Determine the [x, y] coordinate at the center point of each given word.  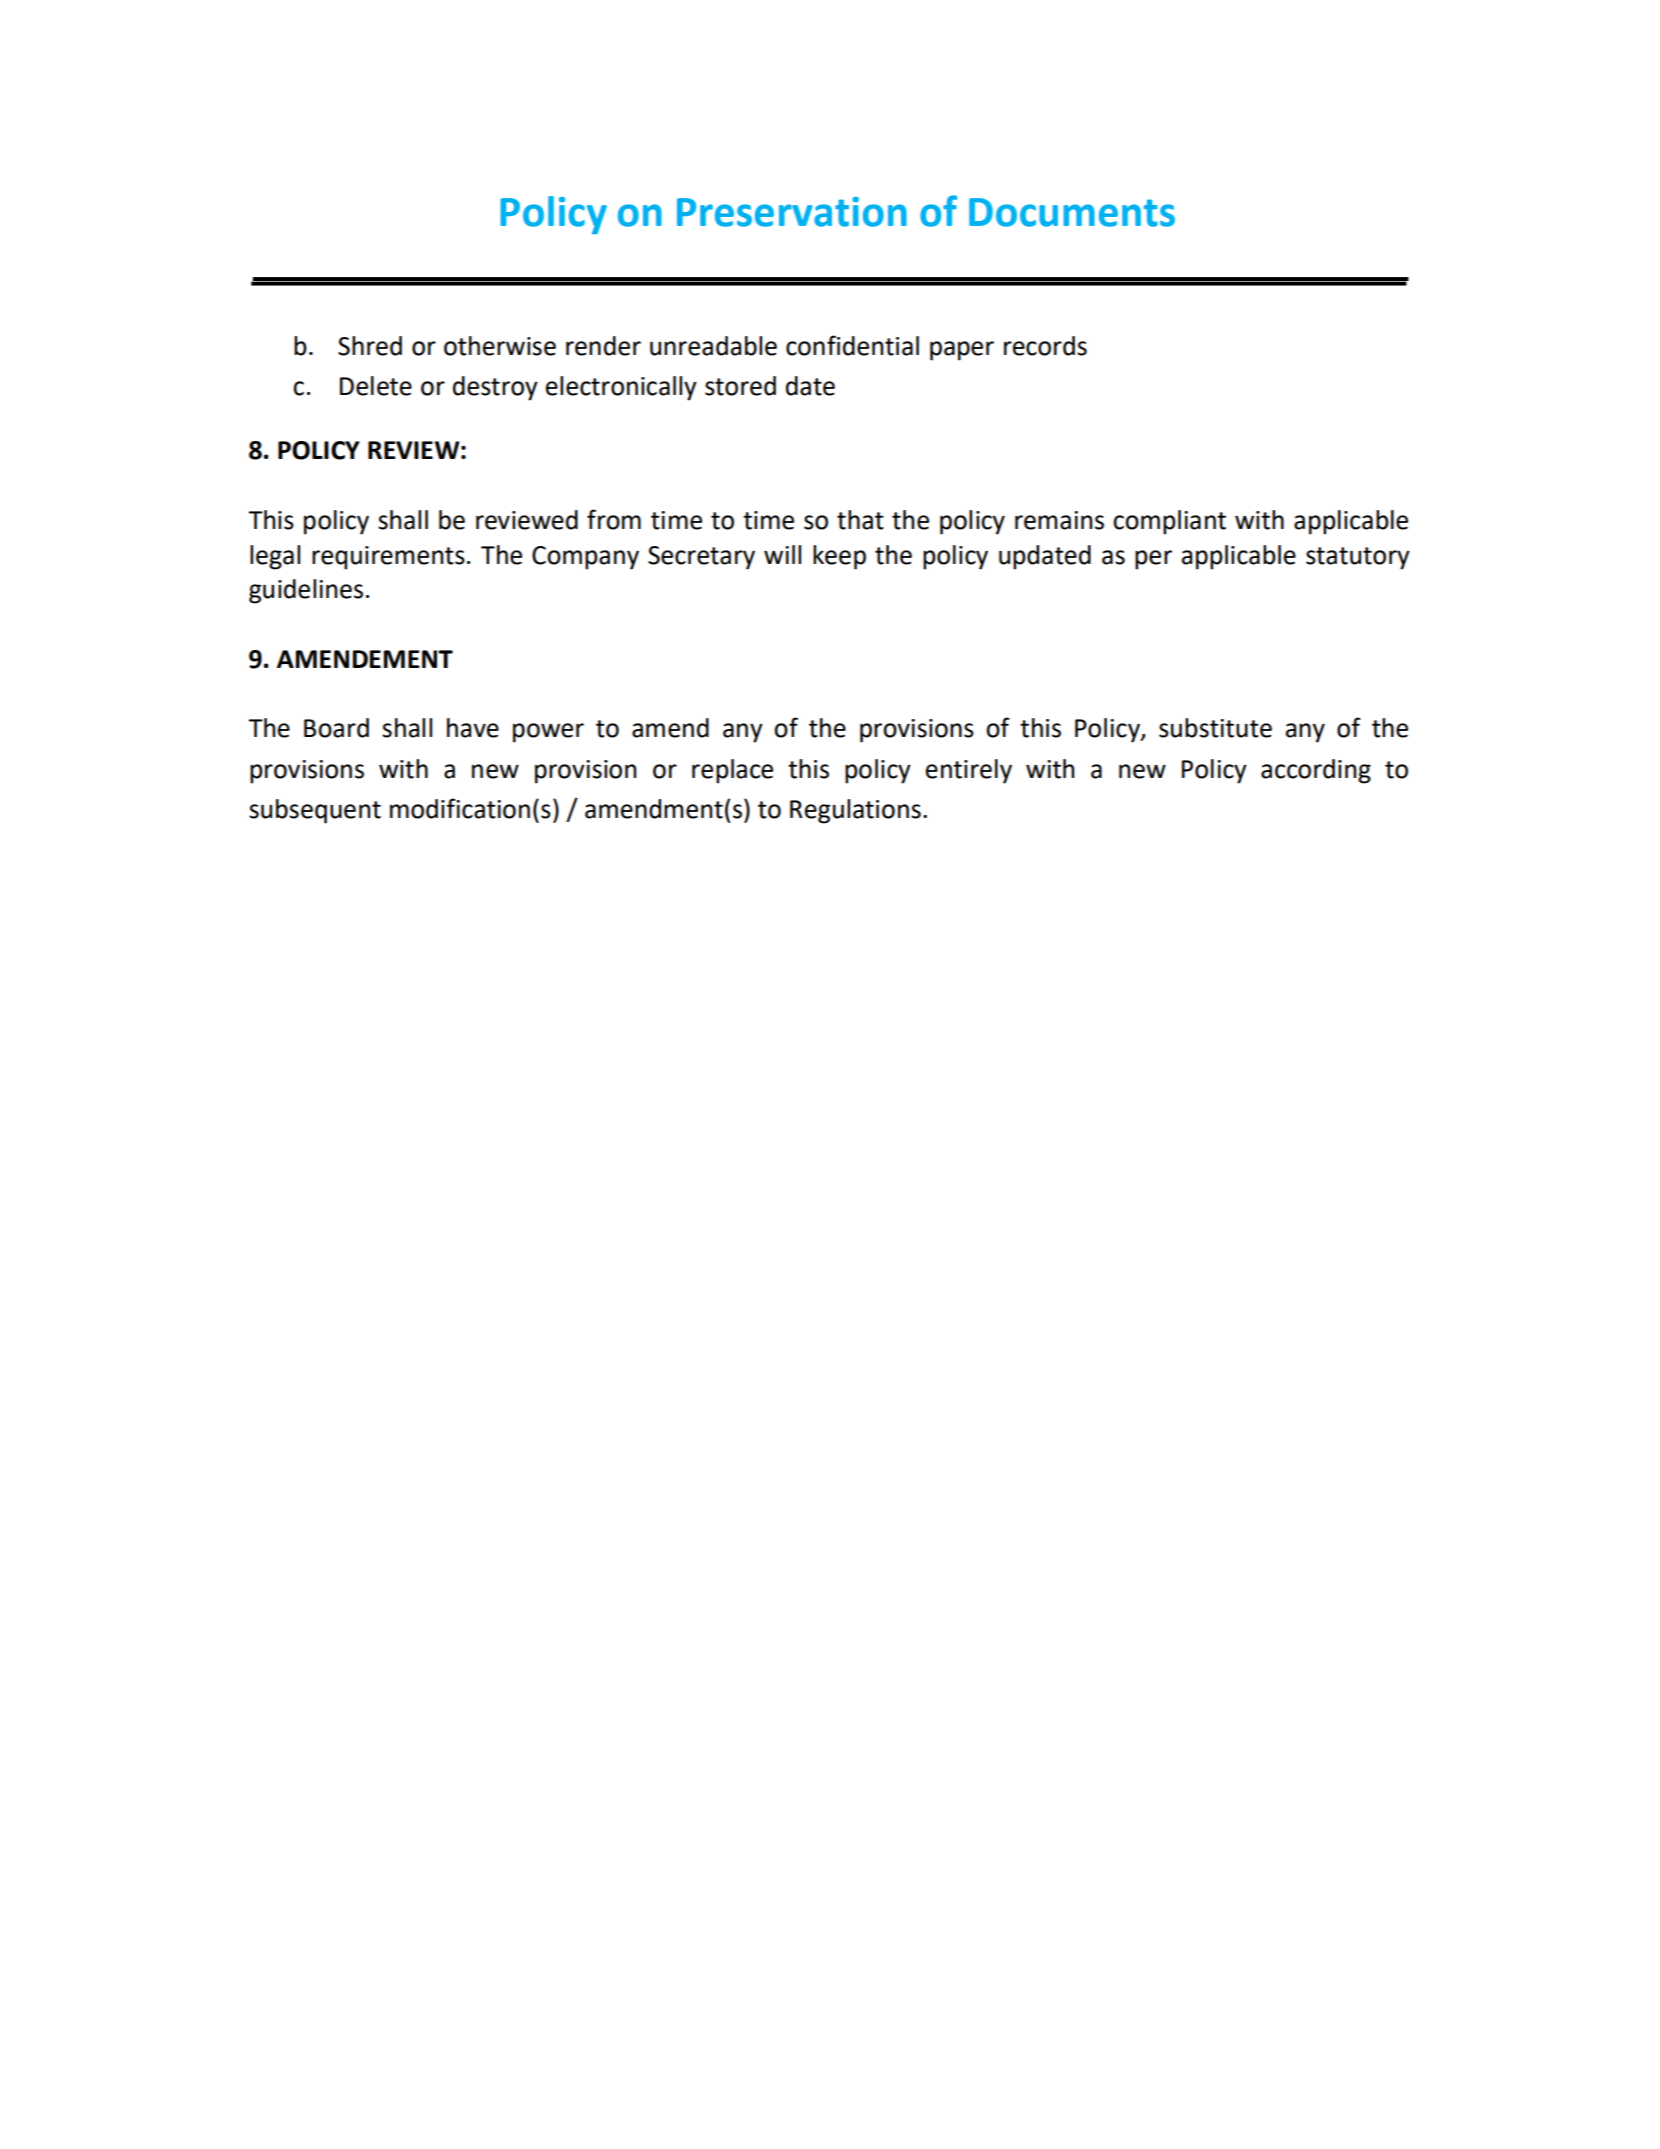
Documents [1072, 212]
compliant [1169, 522]
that [860, 520]
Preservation [792, 212]
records [1045, 346]
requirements [388, 558]
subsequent [315, 811]
